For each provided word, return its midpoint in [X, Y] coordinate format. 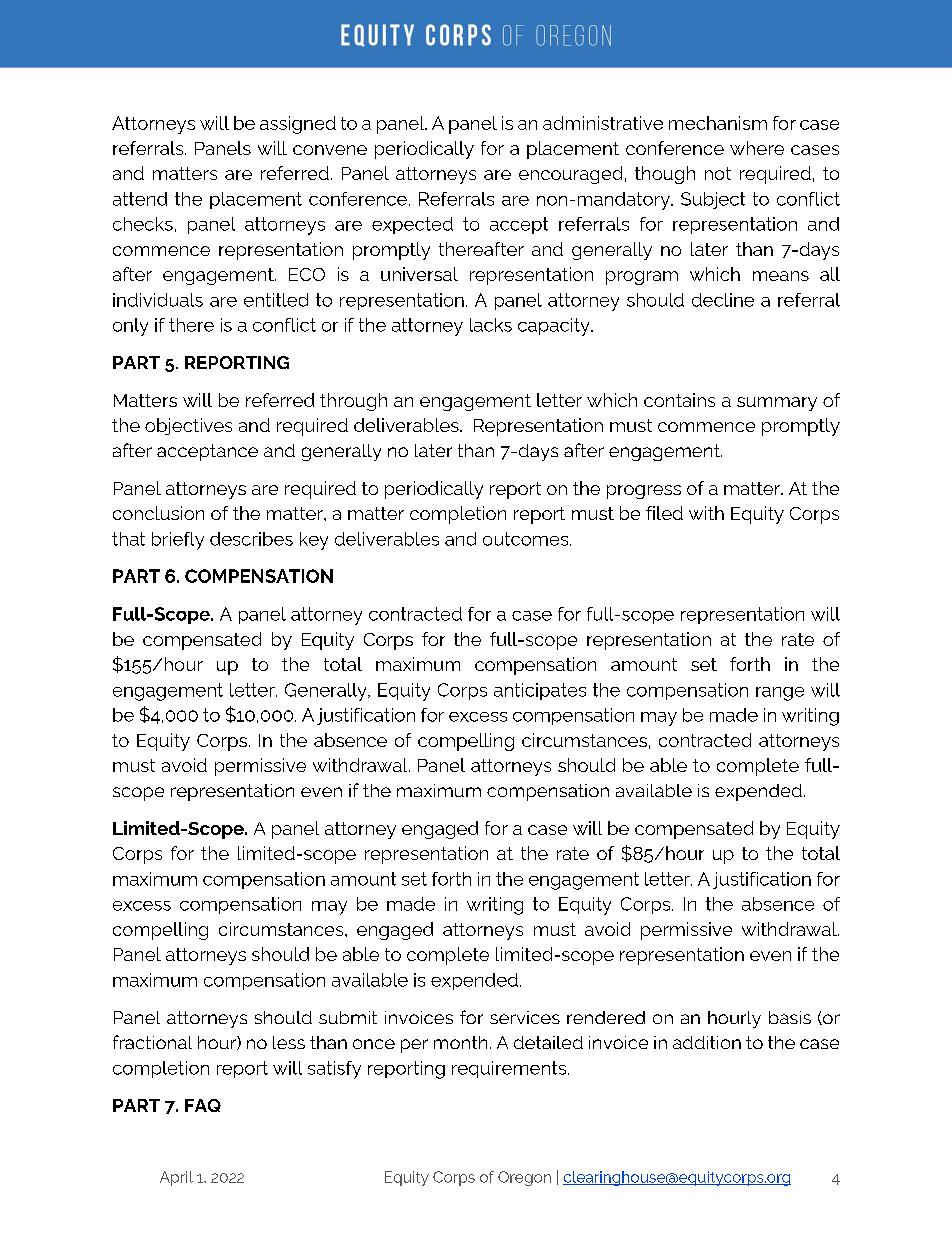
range [780, 694]
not [718, 173]
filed [664, 513]
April [176, 1178]
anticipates [540, 691]
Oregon [524, 1178]
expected [412, 225]
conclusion [158, 513]
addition [707, 1042]
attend [140, 199]
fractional [152, 1042]
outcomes [527, 539]
